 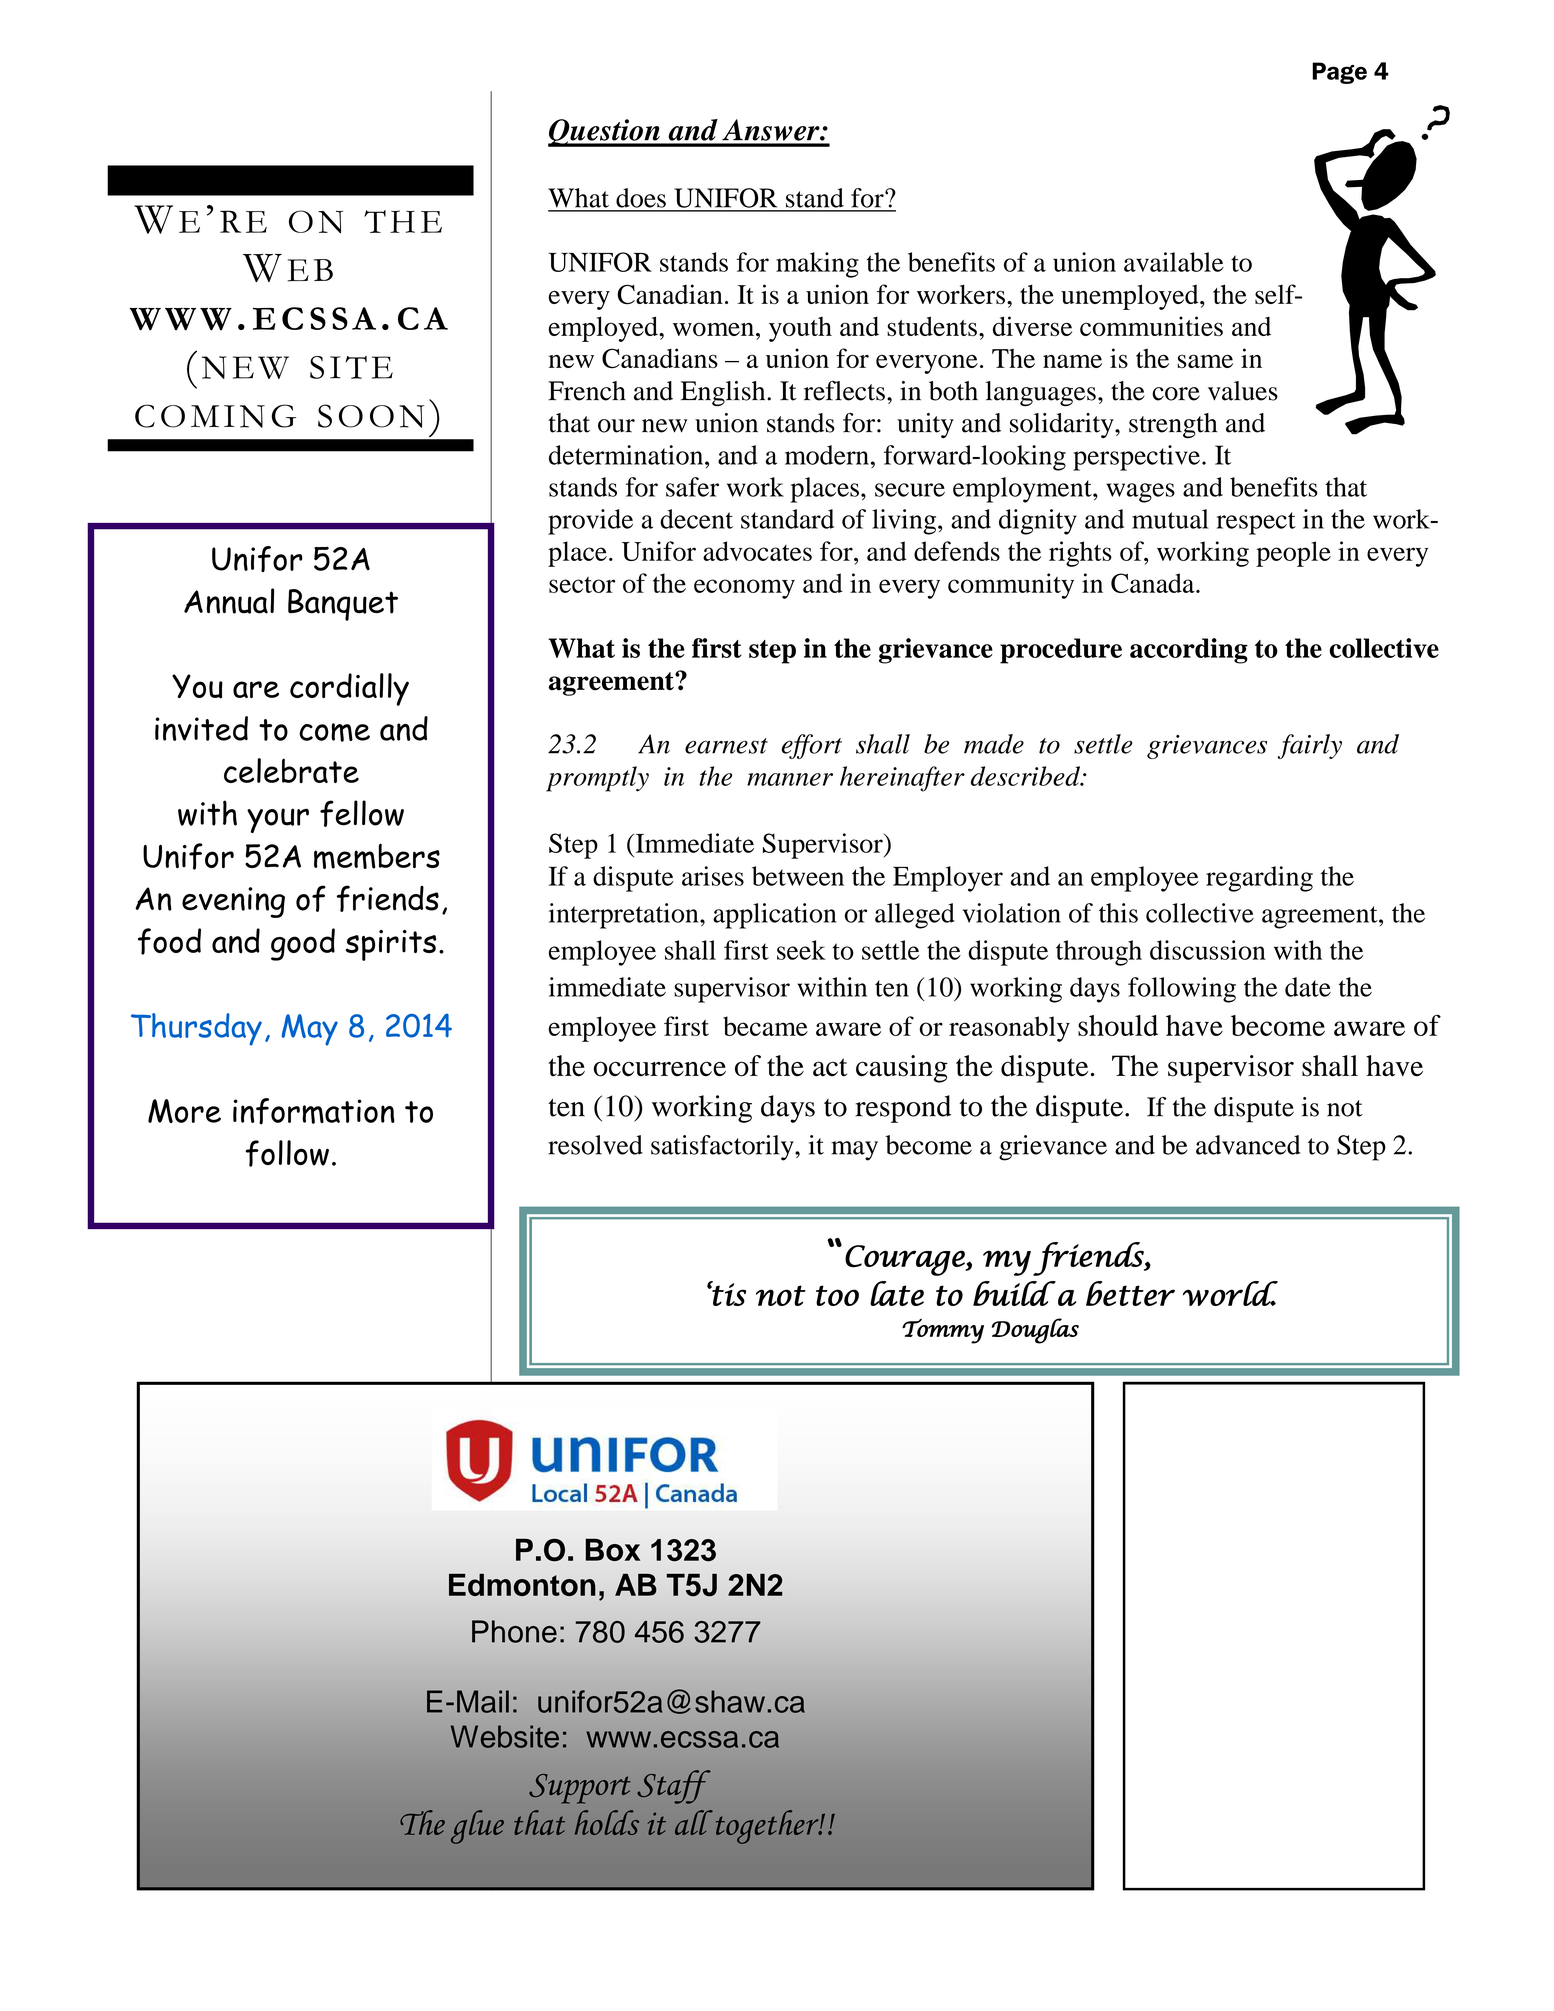 What do you see at coordinates (303, 944) in the page?
I see `good` at bounding box center [303, 944].
